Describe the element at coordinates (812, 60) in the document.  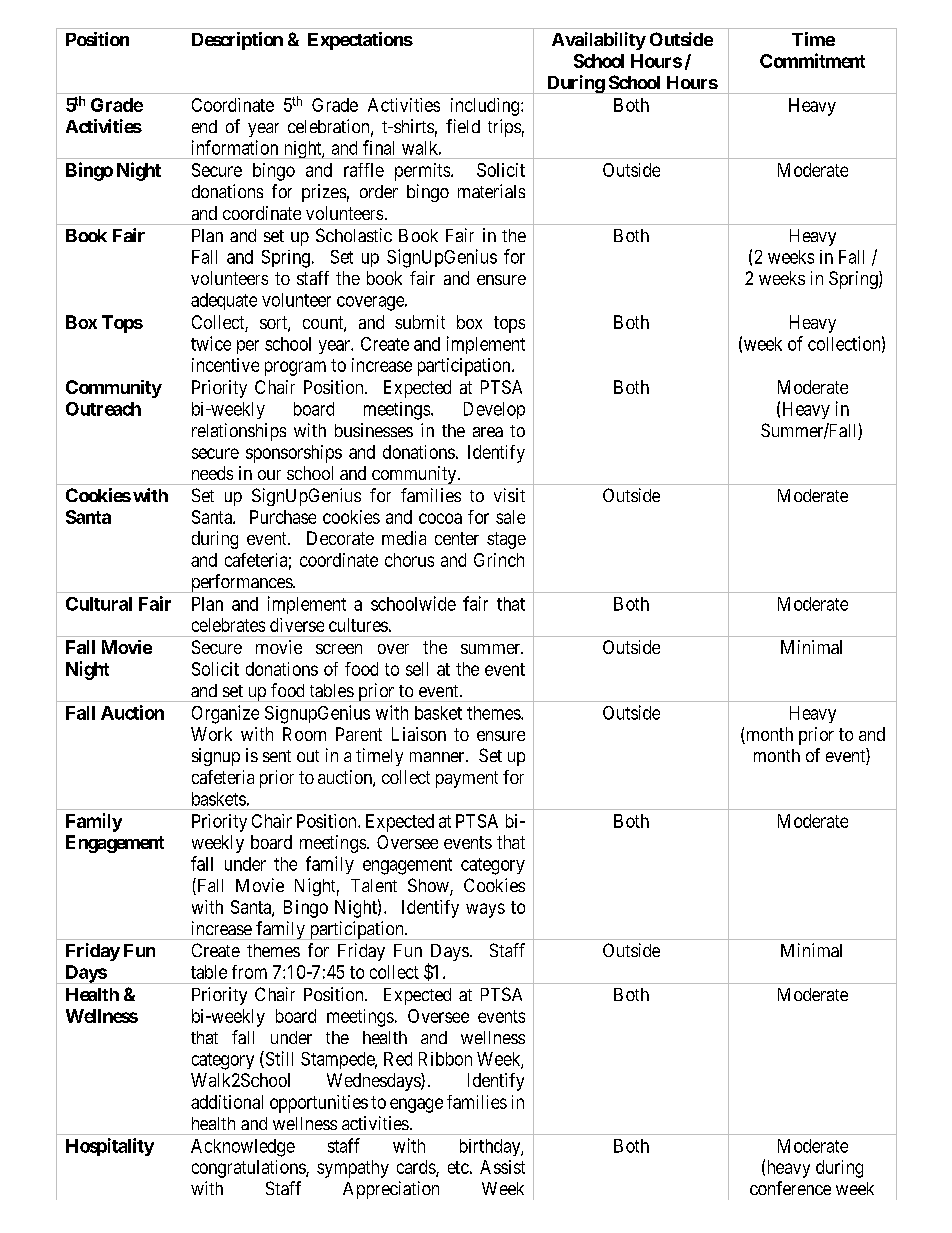
I see `Commitment` at that location.
